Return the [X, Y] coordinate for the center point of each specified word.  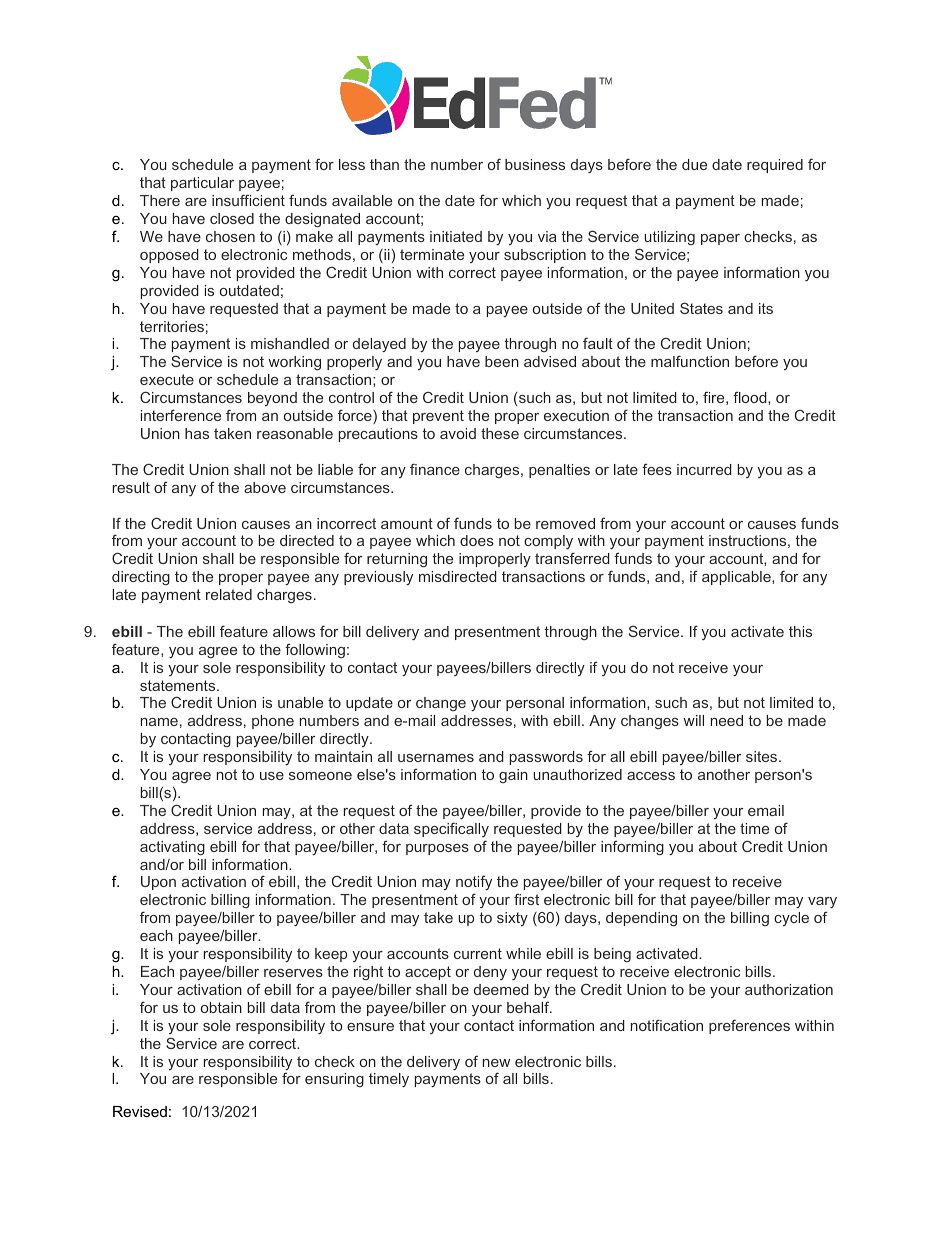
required [775, 166]
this [800, 631]
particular [202, 184]
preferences [749, 1026]
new [496, 1063]
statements [179, 685]
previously [378, 578]
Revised [140, 1111]
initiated [456, 236]
